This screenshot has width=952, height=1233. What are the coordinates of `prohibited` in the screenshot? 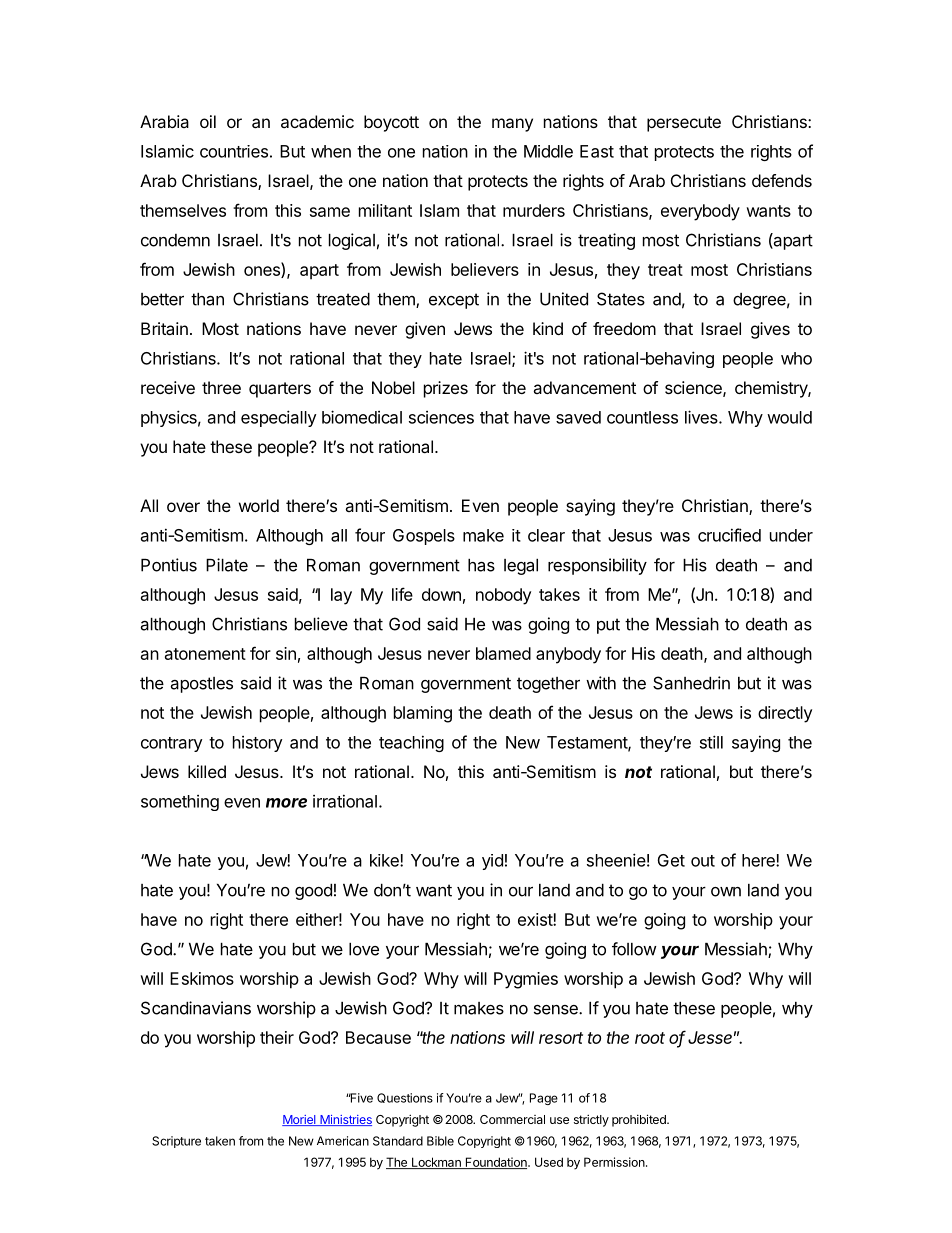 It's located at (640, 1120).
